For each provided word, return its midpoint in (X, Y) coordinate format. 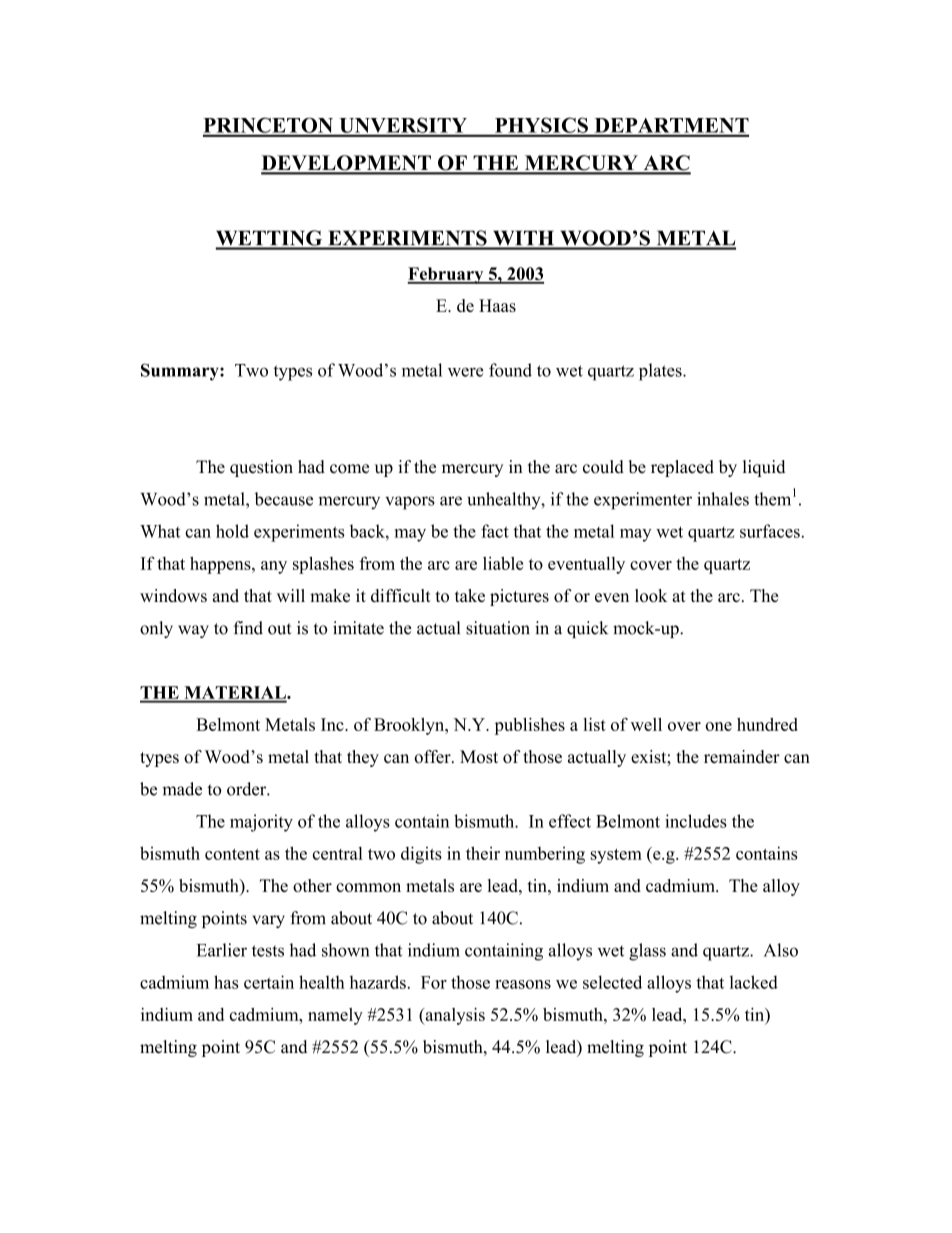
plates (661, 372)
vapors (410, 503)
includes (696, 821)
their (483, 853)
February (446, 275)
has (226, 982)
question (261, 468)
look (651, 595)
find (248, 628)
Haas (497, 305)
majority (261, 823)
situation (498, 628)
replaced (682, 468)
